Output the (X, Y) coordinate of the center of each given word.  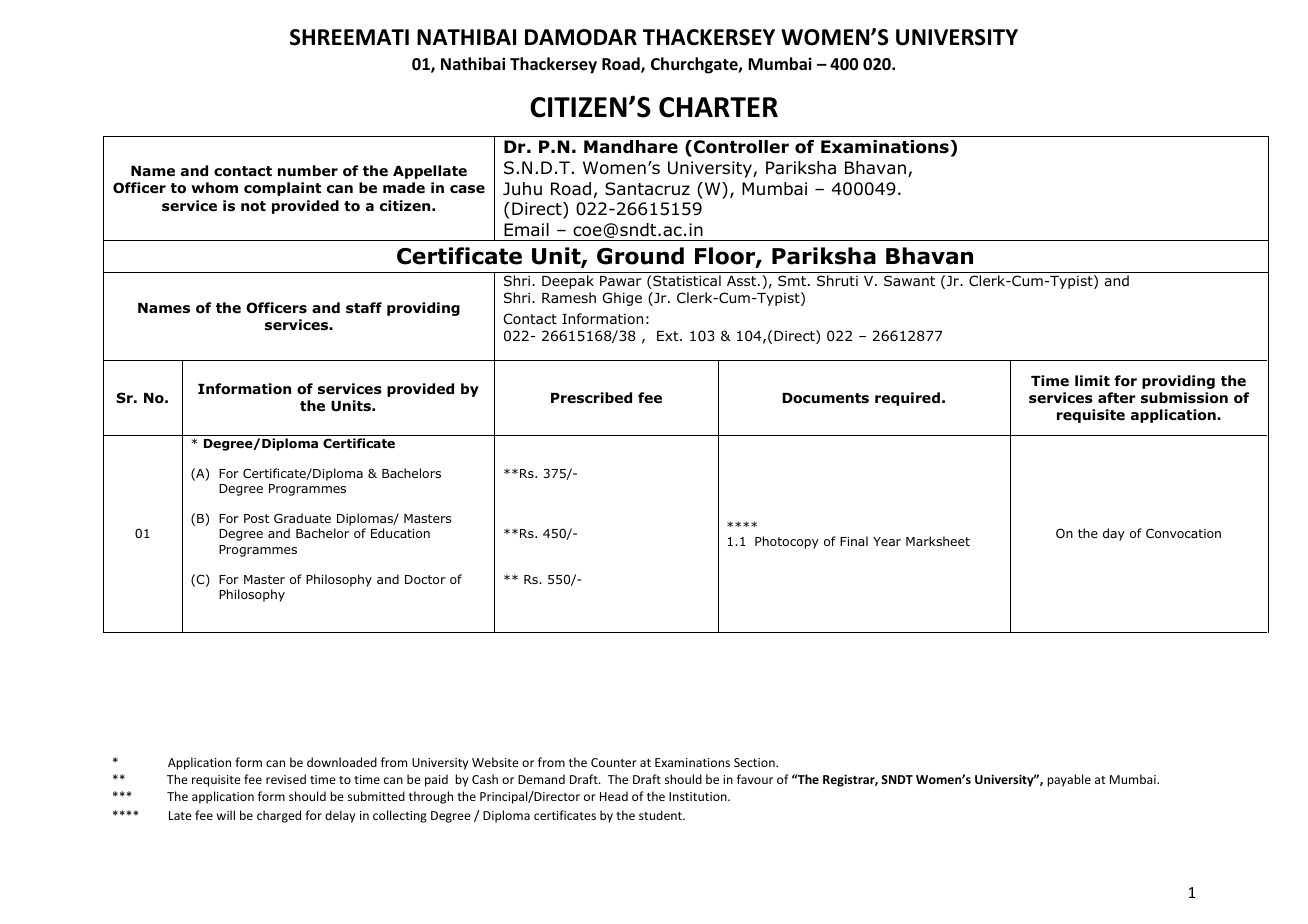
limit (1092, 380)
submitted (376, 796)
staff (364, 307)
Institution (699, 796)
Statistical (686, 282)
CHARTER (718, 107)
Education (400, 533)
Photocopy (787, 542)
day (1114, 534)
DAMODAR (581, 37)
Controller (741, 147)
